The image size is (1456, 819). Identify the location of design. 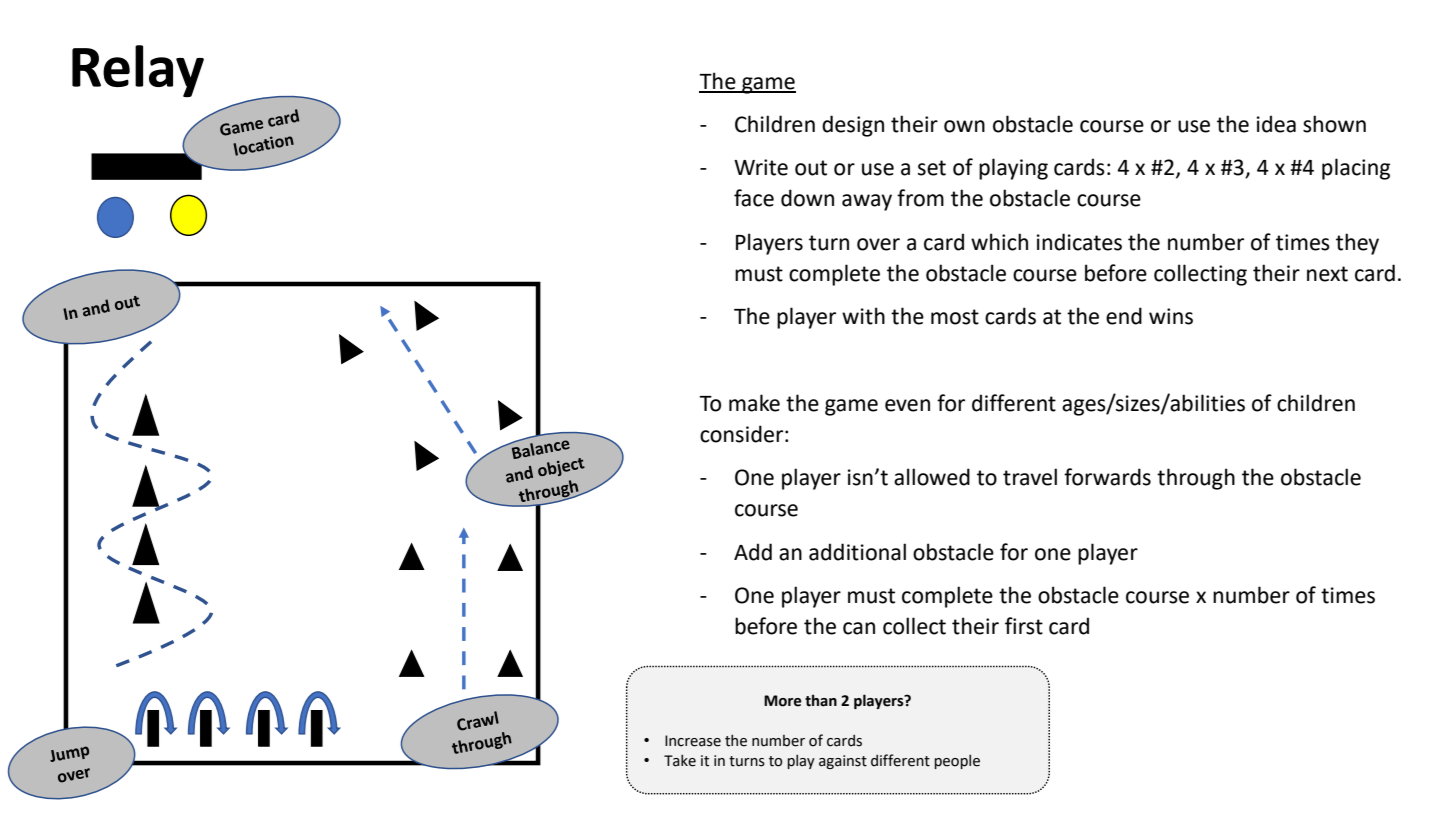
(853, 126).
